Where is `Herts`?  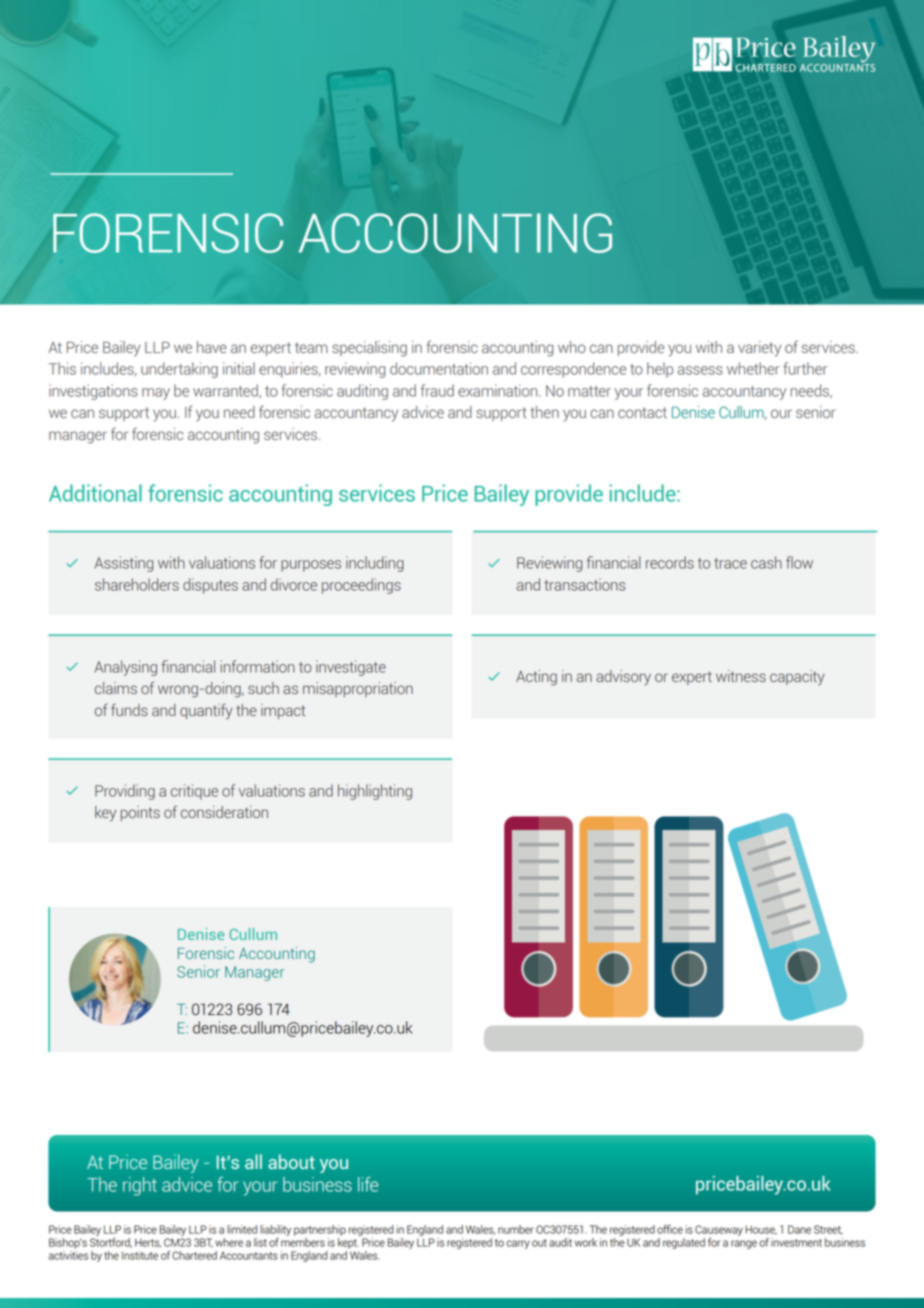 Herts is located at coordinates (148, 1243).
